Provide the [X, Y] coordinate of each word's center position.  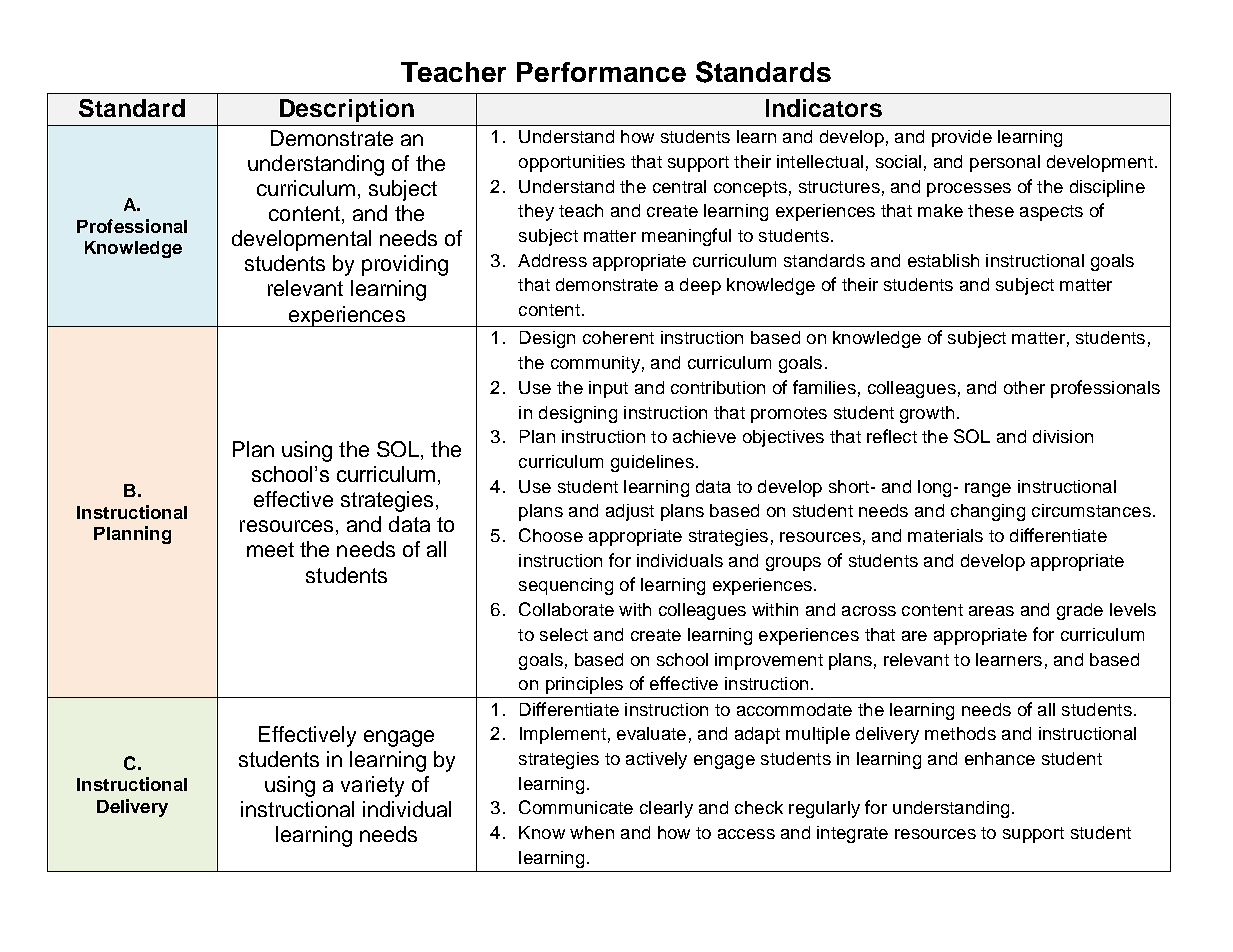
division [1063, 436]
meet [270, 549]
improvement [769, 661]
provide [962, 138]
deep [700, 286]
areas [991, 611]
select [564, 634]
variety [372, 786]
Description [347, 110]
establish [943, 260]
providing [405, 265]
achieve [704, 436]
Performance [601, 72]
